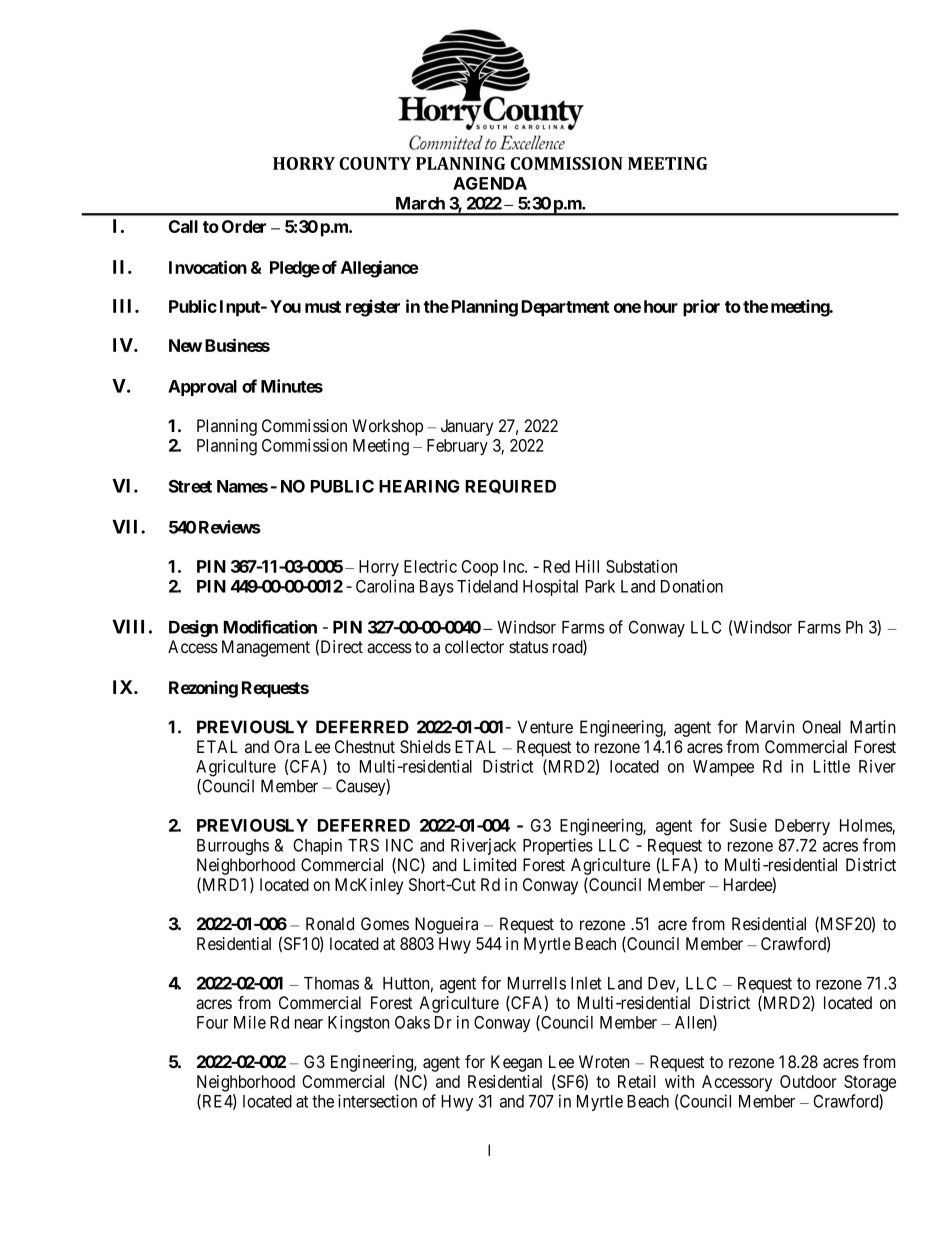 This page has width=952, height=1233. Describe the element at coordinates (244, 226) in the page. I see `Order` at that location.
